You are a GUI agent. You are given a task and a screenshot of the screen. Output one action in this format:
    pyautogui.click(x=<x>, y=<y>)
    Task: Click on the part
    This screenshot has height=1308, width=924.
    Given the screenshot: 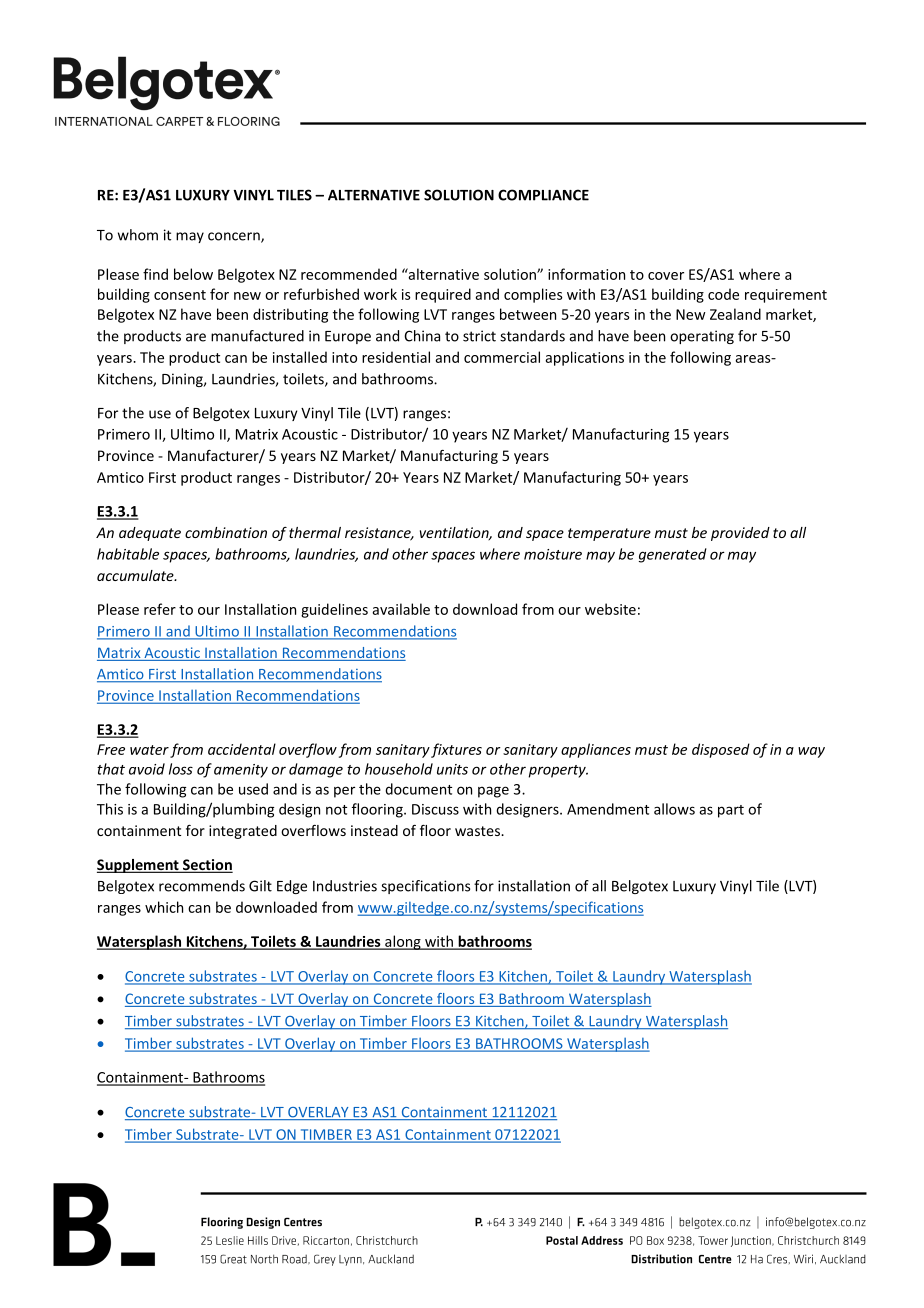 What is the action you would take?
    pyautogui.click(x=731, y=811)
